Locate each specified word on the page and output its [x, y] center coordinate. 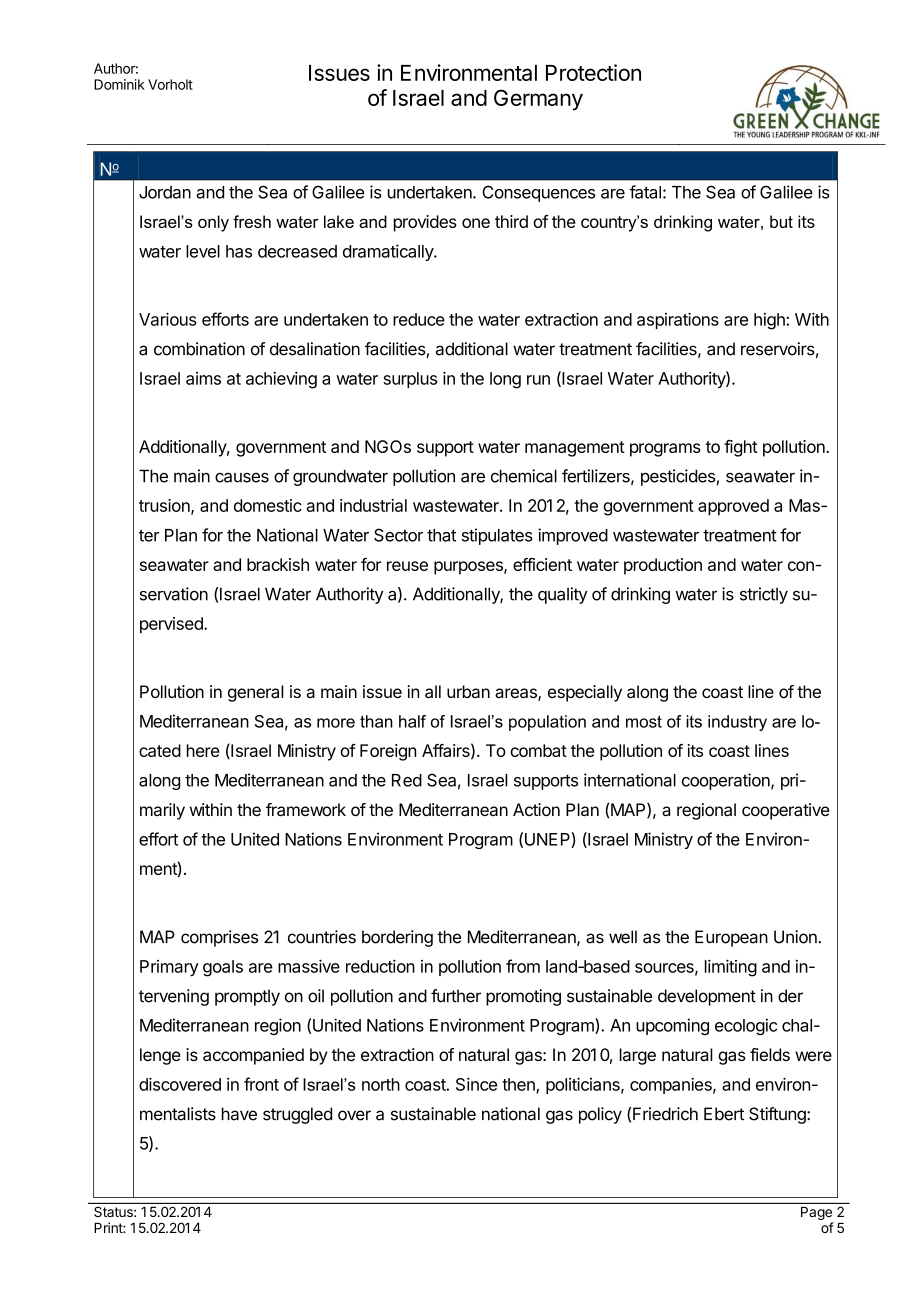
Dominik [119, 84]
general [256, 693]
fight [741, 448]
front [261, 1084]
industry [737, 723]
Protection [593, 72]
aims [203, 378]
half [412, 721]
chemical [524, 476]
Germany [538, 100]
